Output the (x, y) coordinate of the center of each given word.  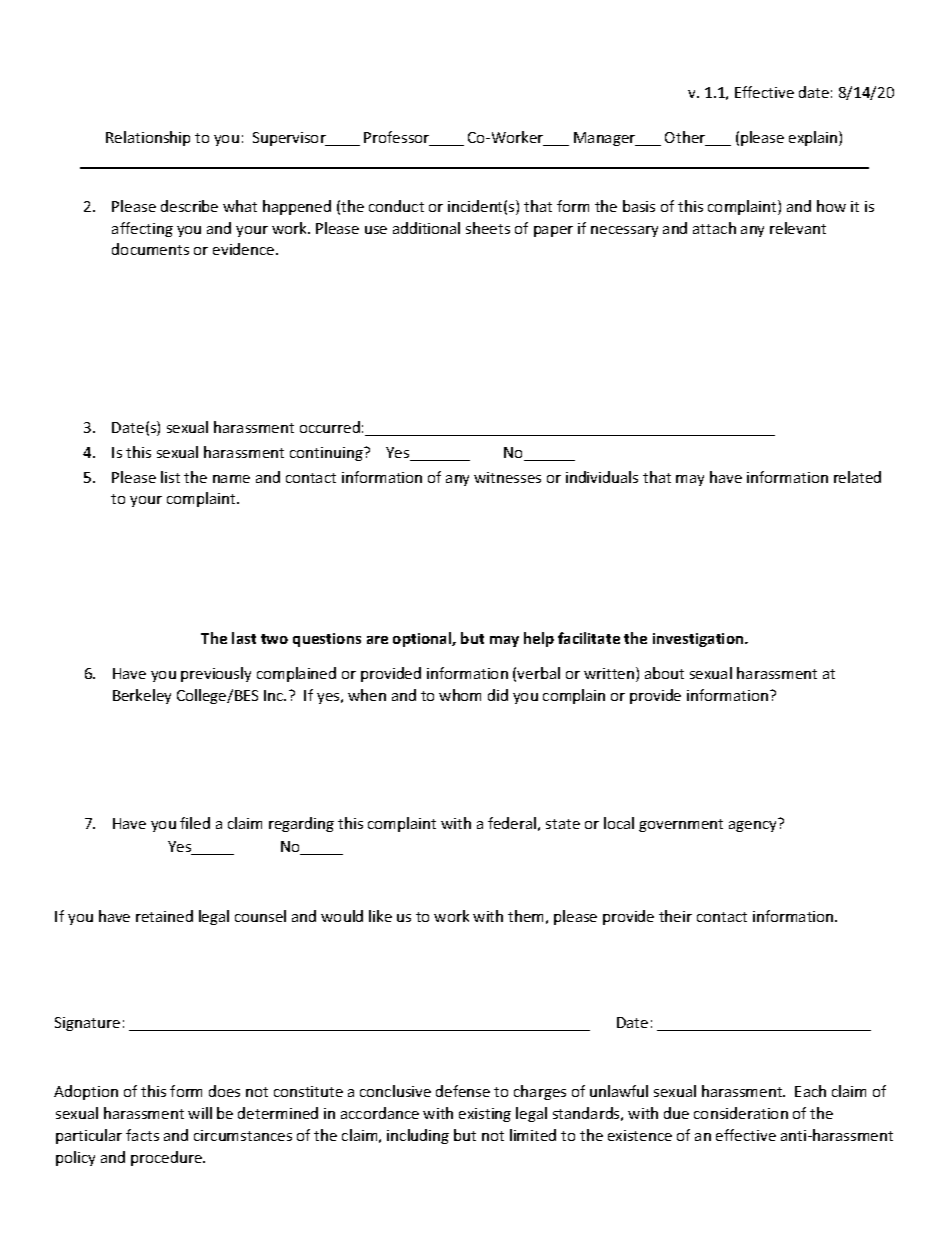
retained (164, 916)
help (539, 639)
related (857, 477)
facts (142, 1135)
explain (814, 138)
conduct (396, 206)
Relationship (148, 138)
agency (752, 826)
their (675, 916)
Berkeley (142, 696)
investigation (699, 640)
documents (150, 249)
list (170, 477)
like (380, 916)
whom (460, 695)
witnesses (507, 477)
